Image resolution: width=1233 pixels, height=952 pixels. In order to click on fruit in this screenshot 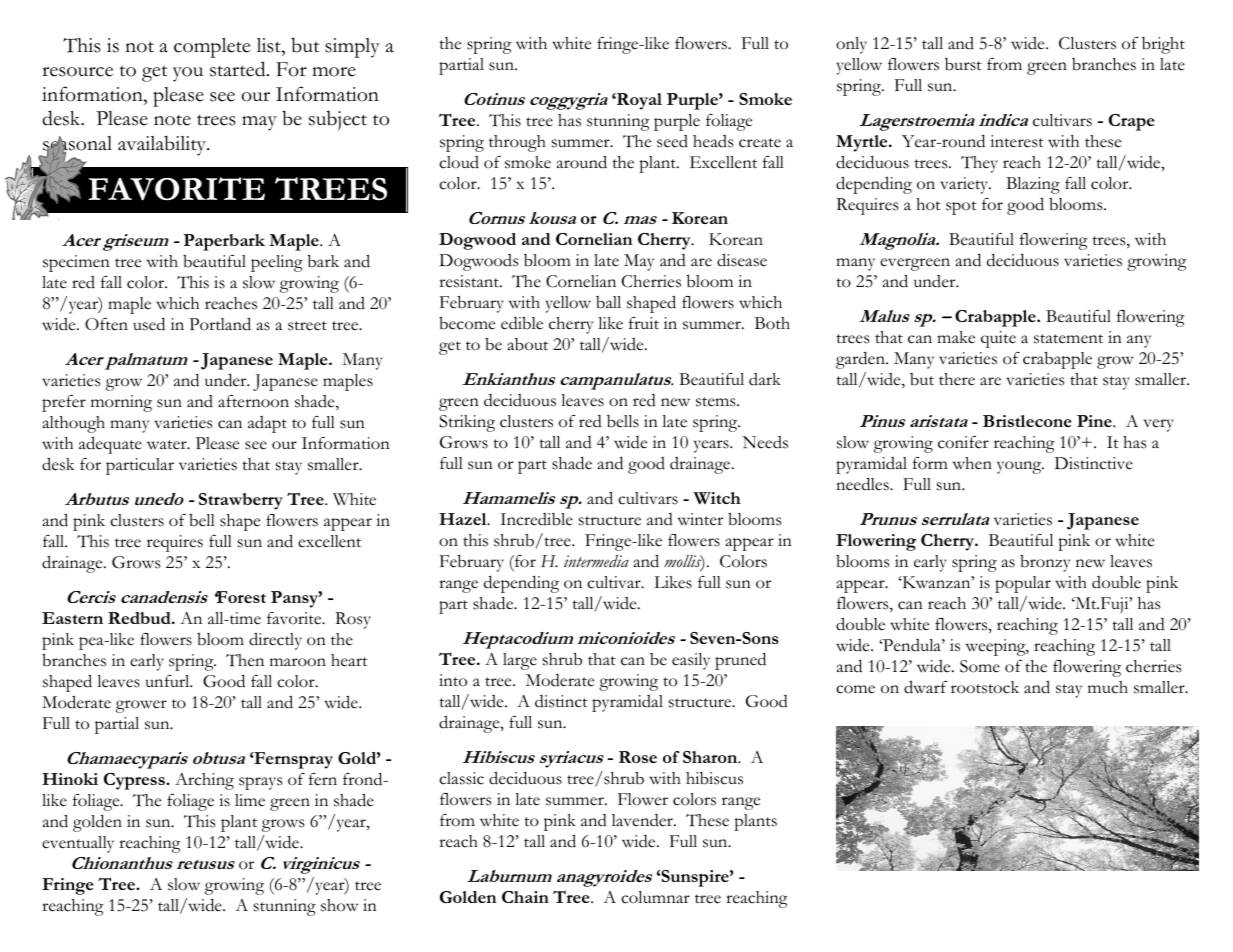, I will do `click(644, 323)`.
